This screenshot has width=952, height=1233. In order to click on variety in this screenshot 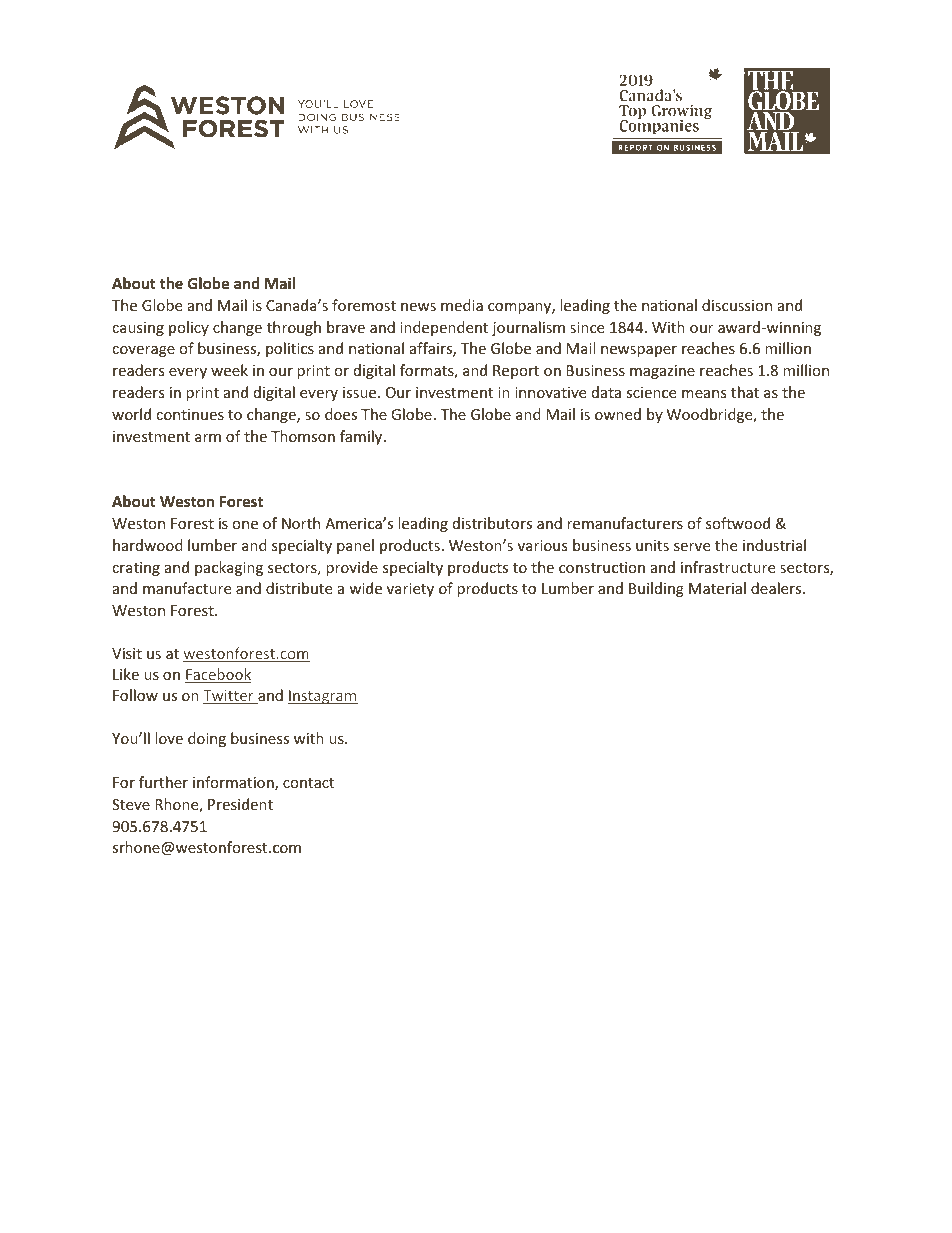, I will do `click(410, 590)`.
